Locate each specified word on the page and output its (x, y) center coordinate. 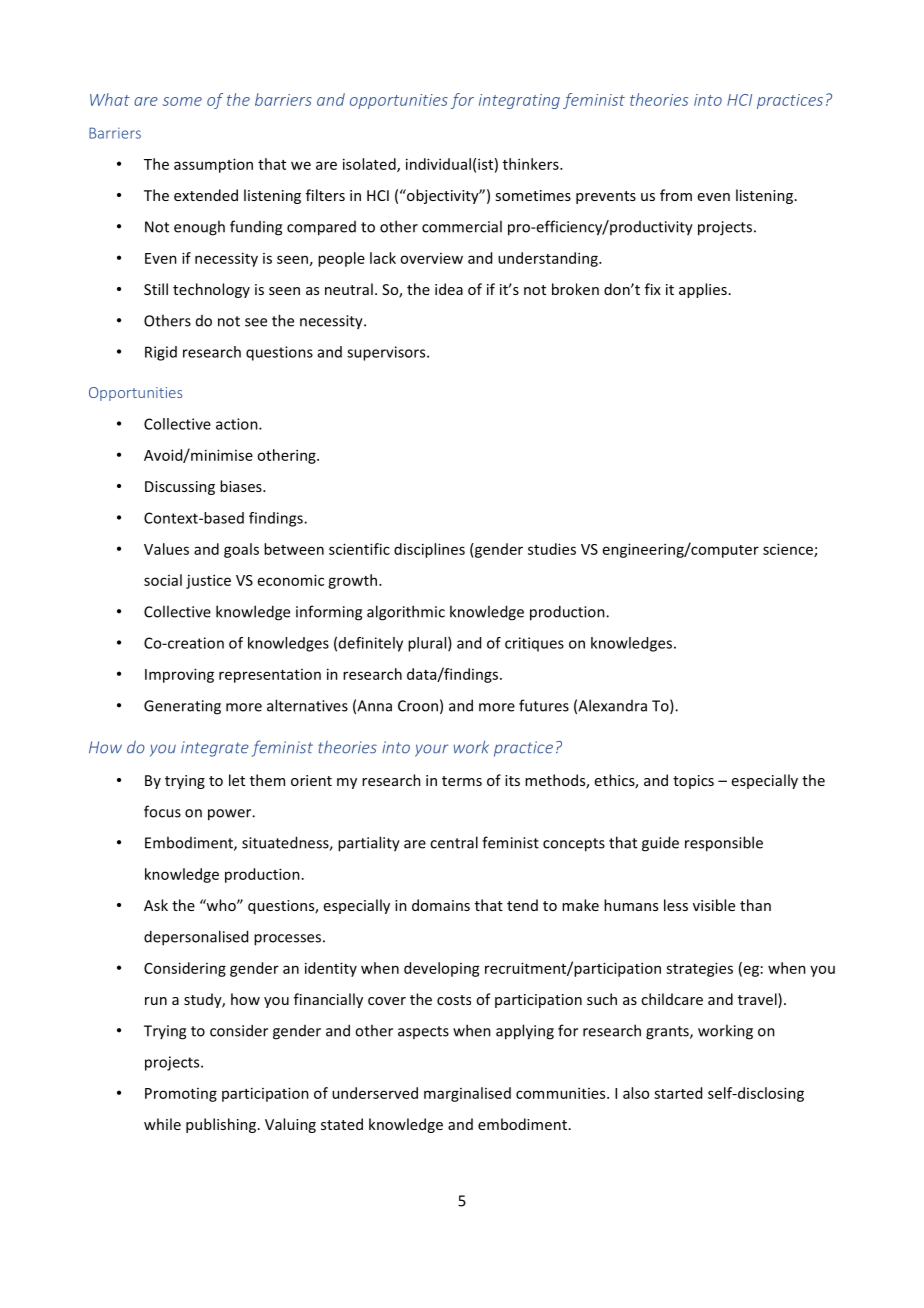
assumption (213, 165)
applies (703, 290)
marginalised (467, 1094)
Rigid (161, 353)
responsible (724, 844)
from (676, 195)
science (789, 550)
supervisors (387, 353)
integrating (519, 101)
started (678, 1093)
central (454, 842)
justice (208, 581)
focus (162, 811)
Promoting (181, 1095)
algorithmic (406, 613)
